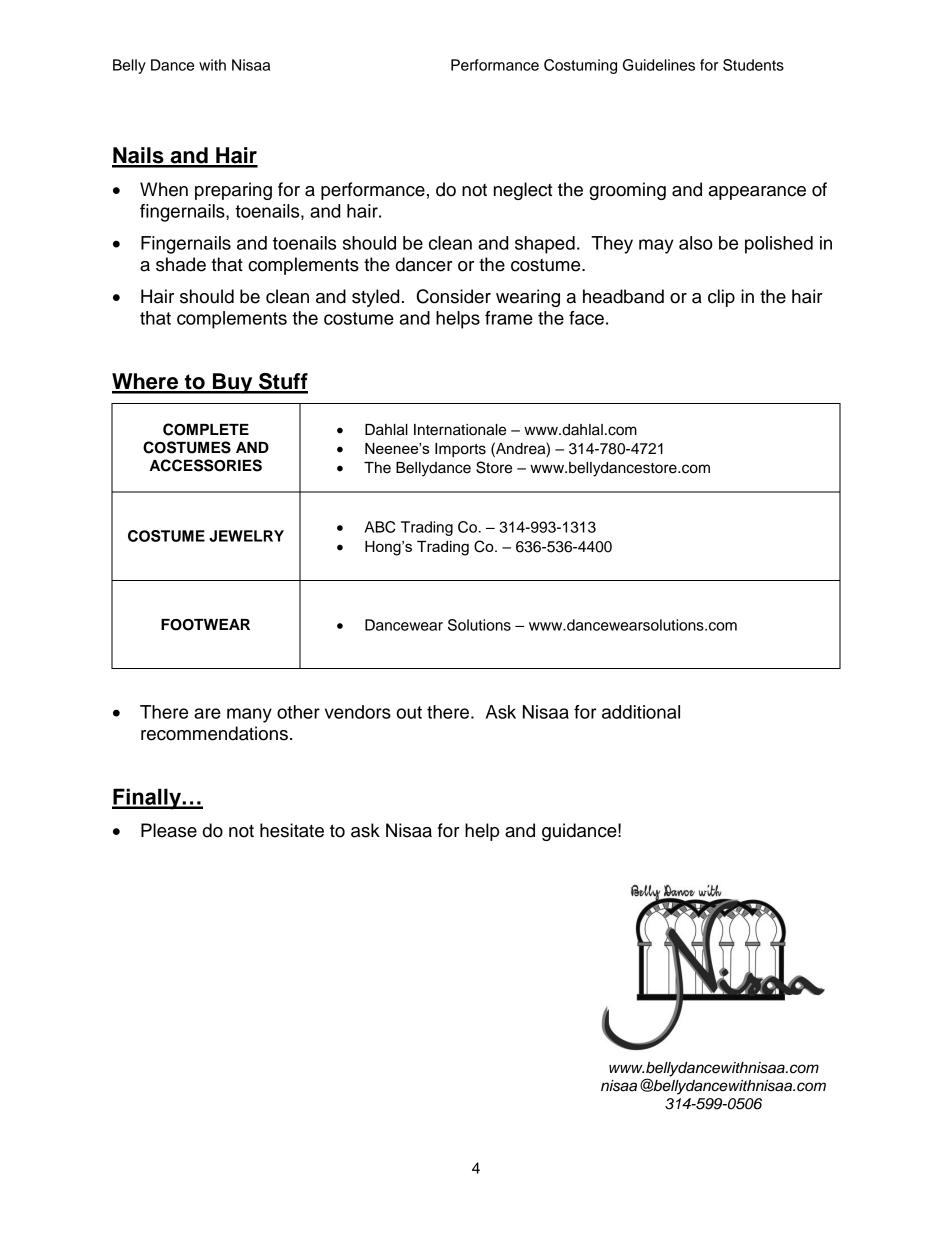 This screenshot has width=952, height=1233. I want to click on ACCESSORIES, so click(205, 465).
